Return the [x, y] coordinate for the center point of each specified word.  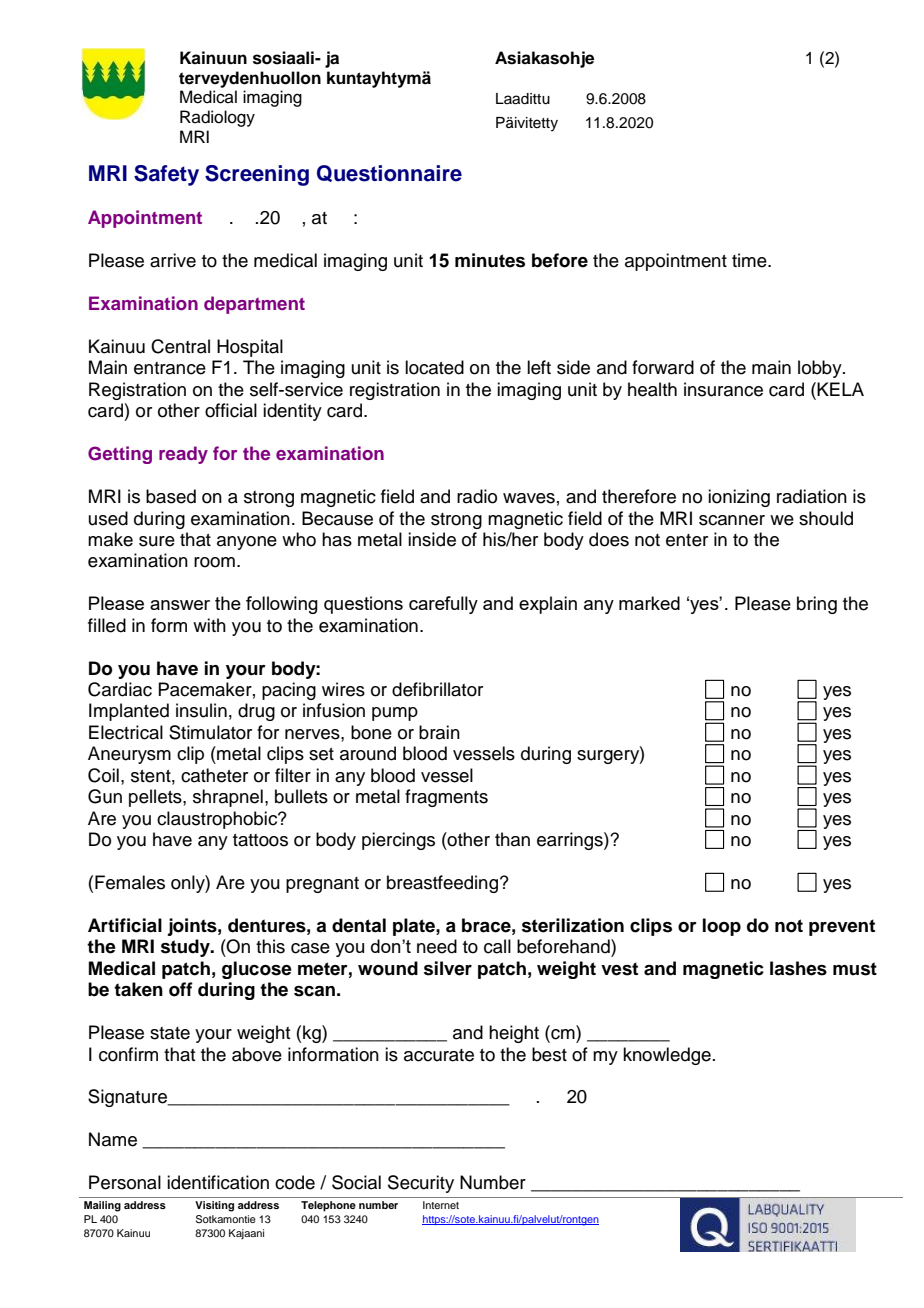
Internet [441, 1205]
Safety [166, 175]
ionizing [739, 498]
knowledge [667, 1056]
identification [218, 1182]
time [750, 260]
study [186, 948]
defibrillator [437, 689]
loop [722, 927]
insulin [201, 710]
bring [817, 605]
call [497, 946]
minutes [490, 260]
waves [529, 498]
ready [183, 455]
